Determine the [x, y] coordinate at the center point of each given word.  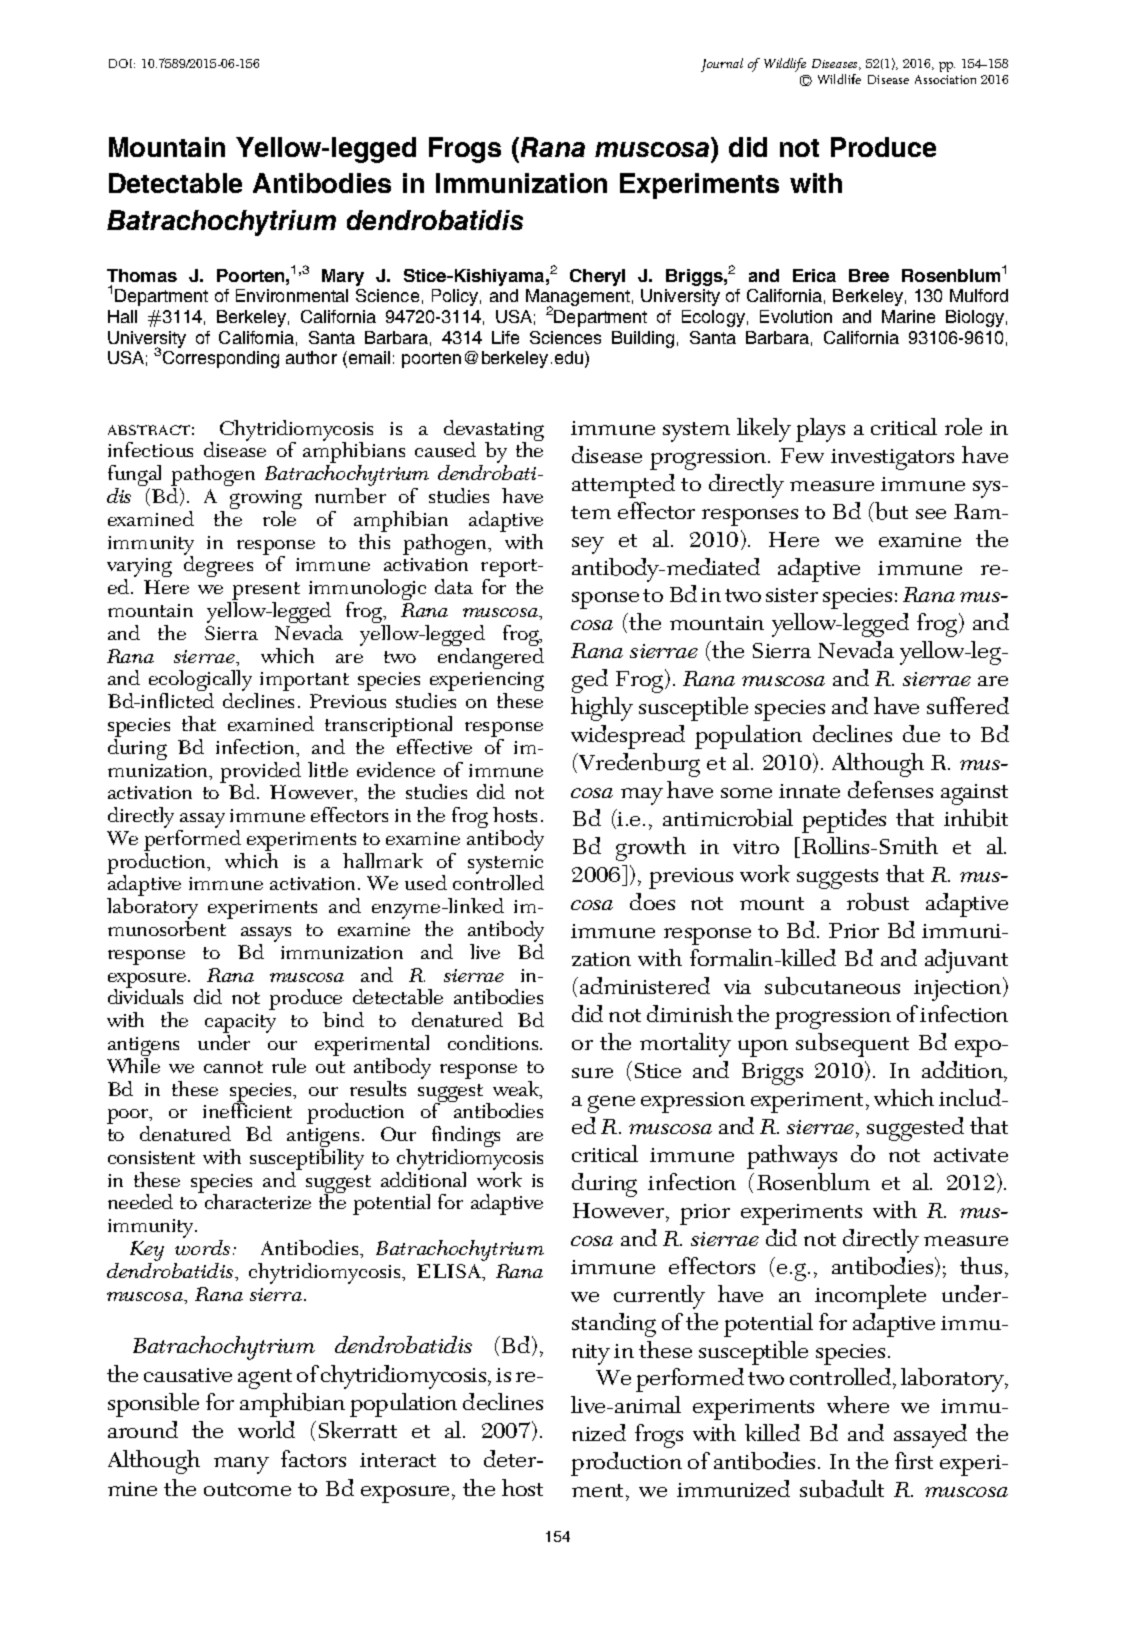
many [241, 1465]
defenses [890, 789]
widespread [628, 737]
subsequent [852, 1045]
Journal [722, 65]
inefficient [247, 1109]
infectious [150, 449]
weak [517, 1090]
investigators [892, 459]
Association [945, 79]
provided [260, 774]
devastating [494, 432]
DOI [122, 63]
